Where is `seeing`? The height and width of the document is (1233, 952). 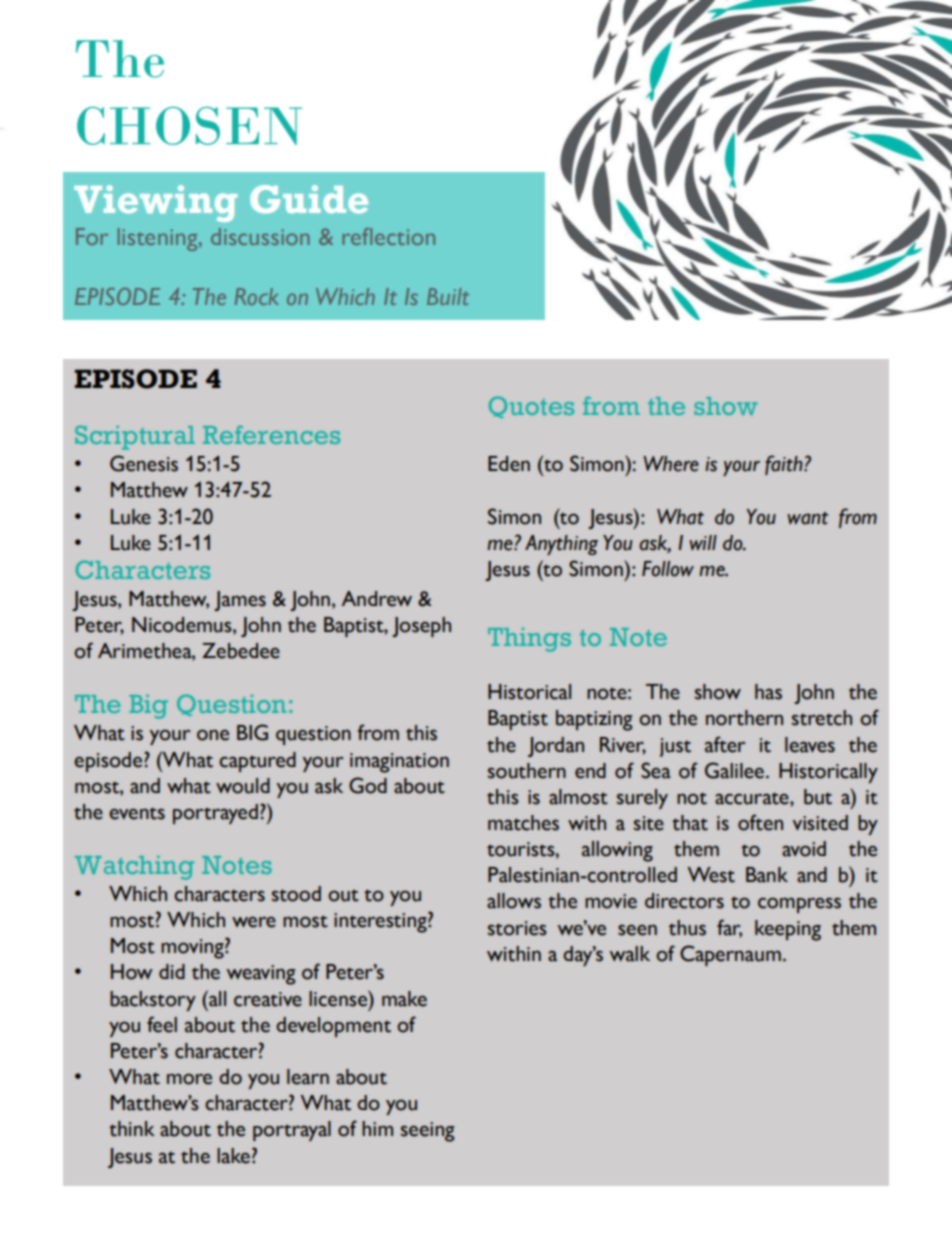
seeing is located at coordinates (428, 1132).
